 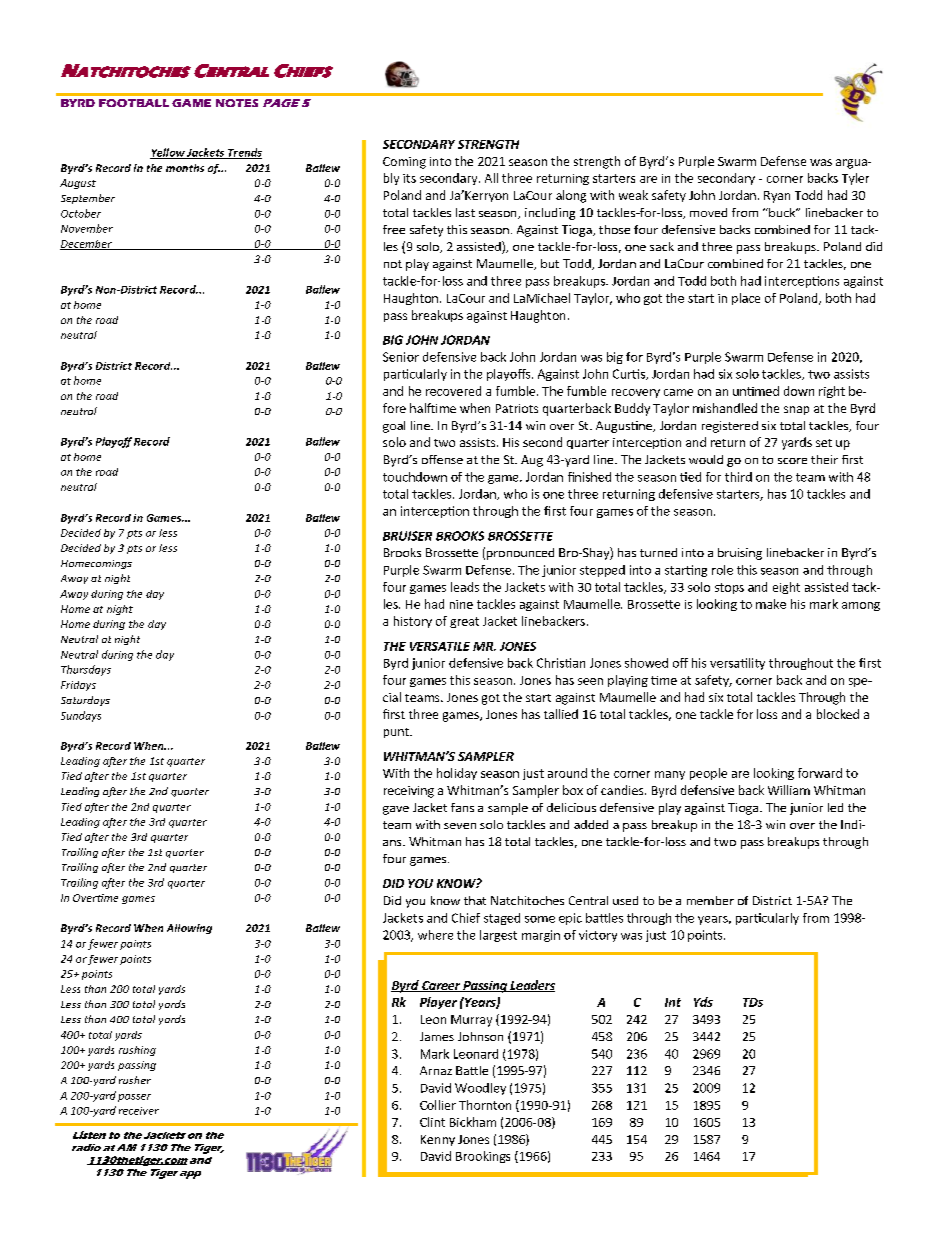 What do you see at coordinates (710, 900) in the image?
I see `member` at bounding box center [710, 900].
